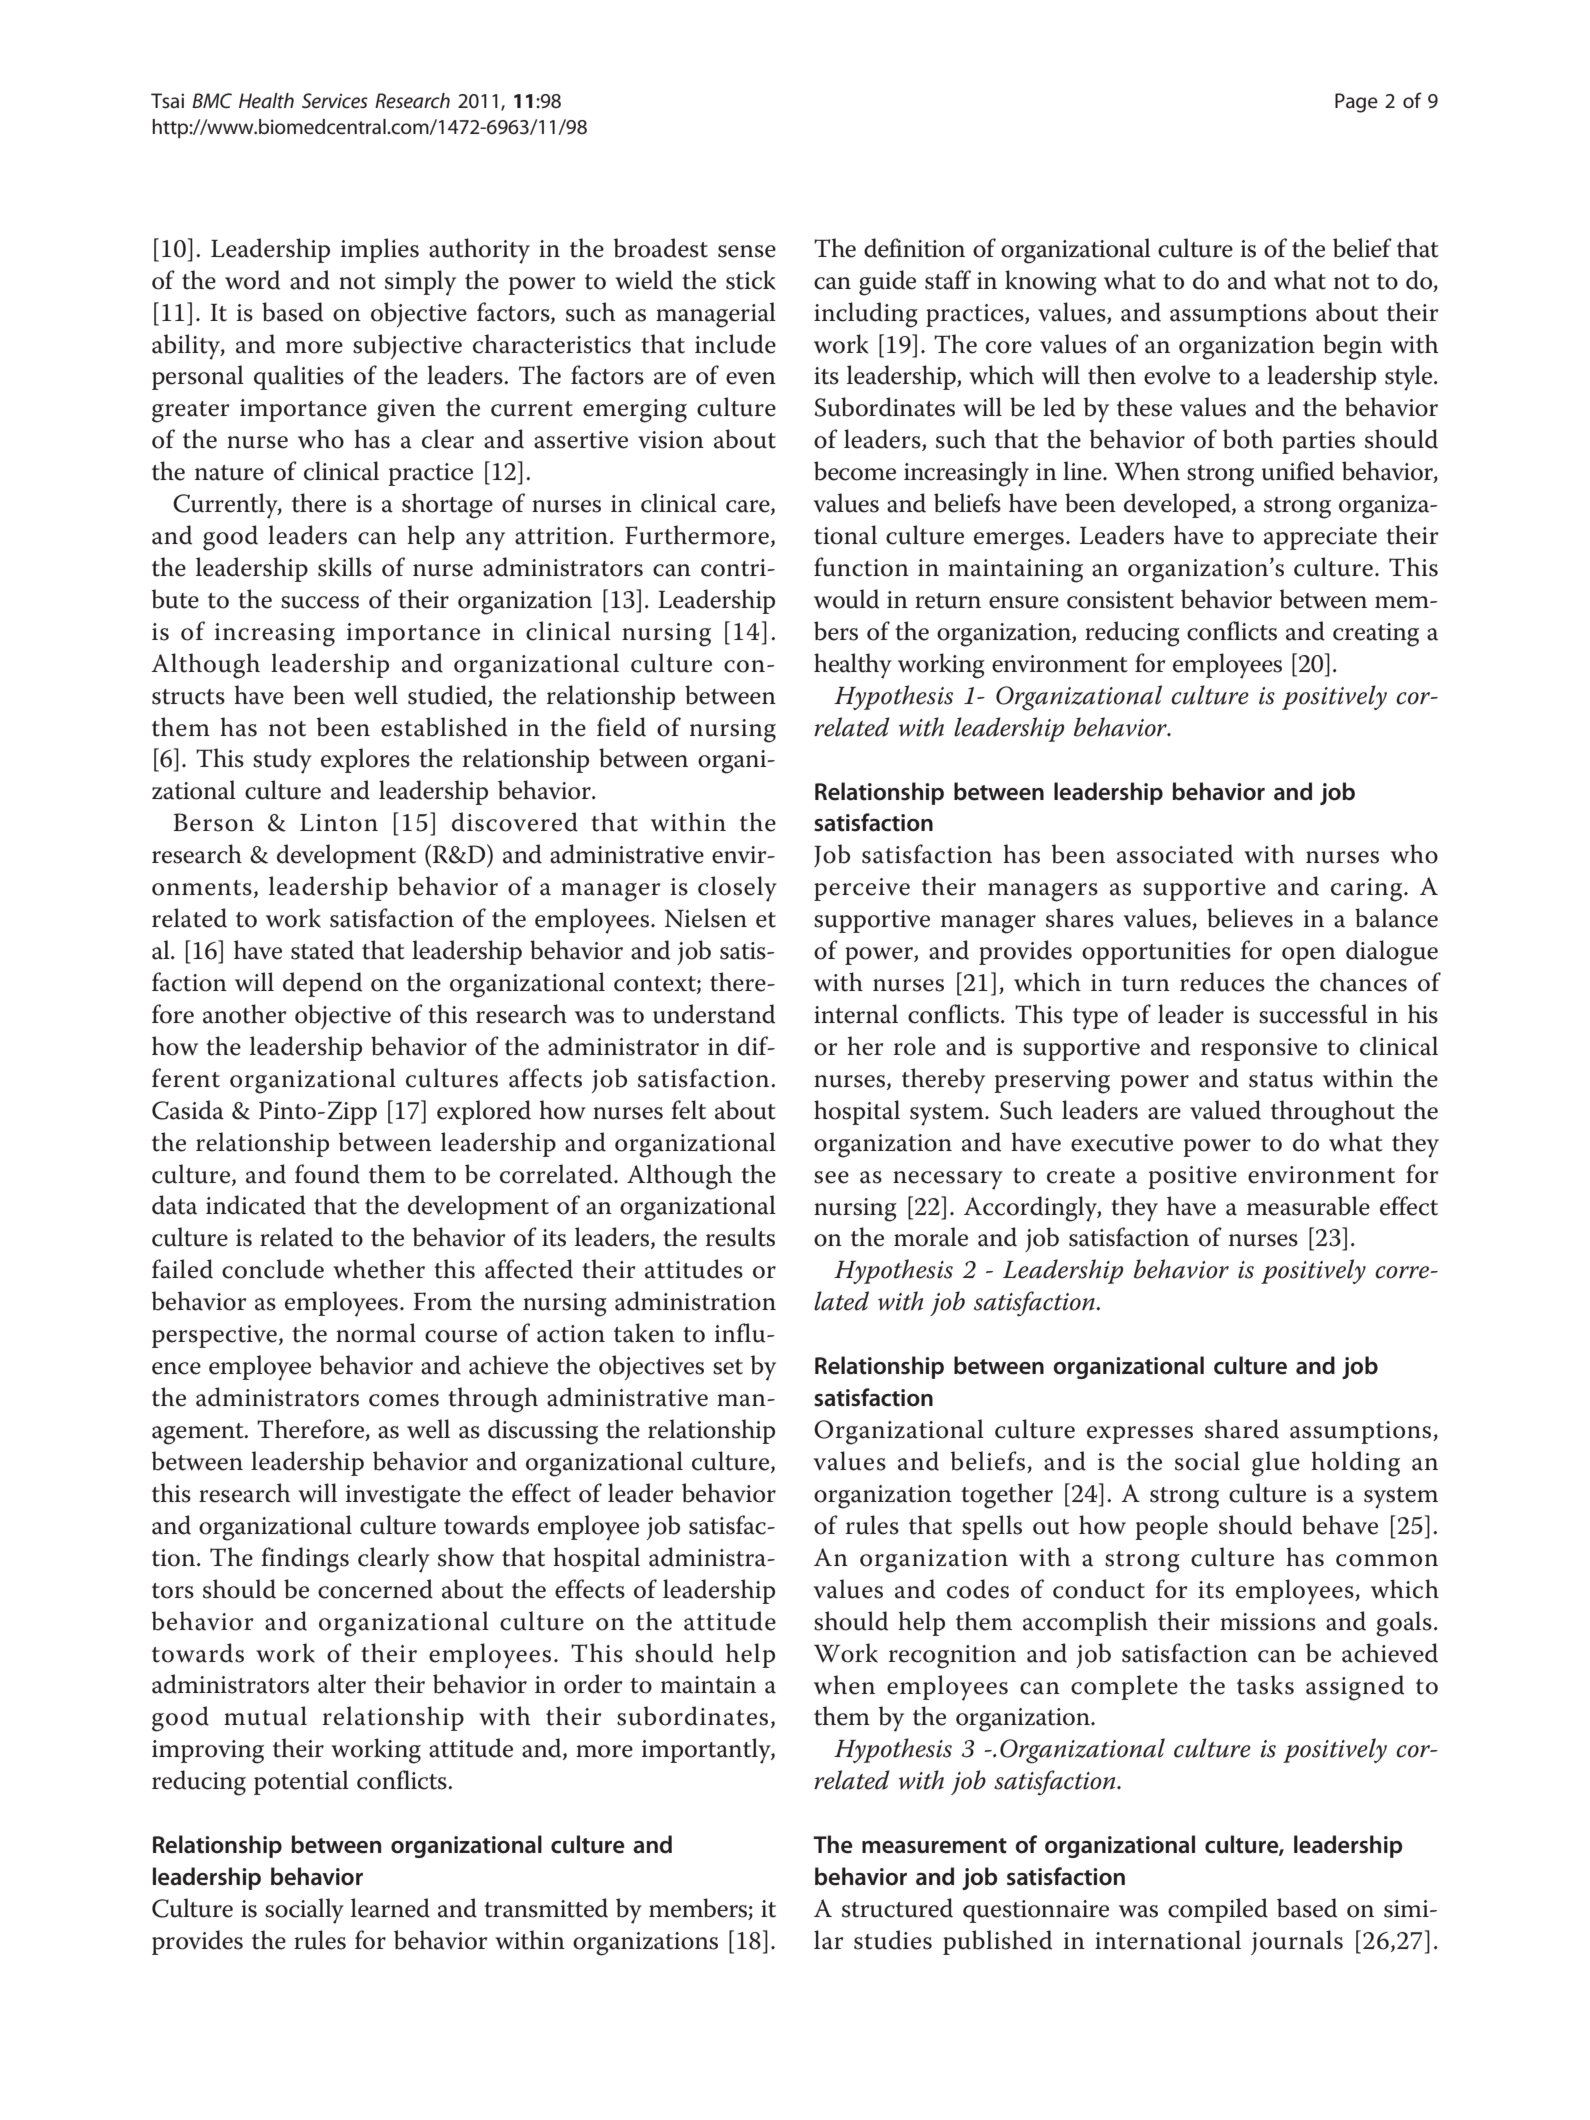 Image resolution: width=1590 pixels, height=2120 pixels. I want to click on compiled, so click(1218, 1910).
